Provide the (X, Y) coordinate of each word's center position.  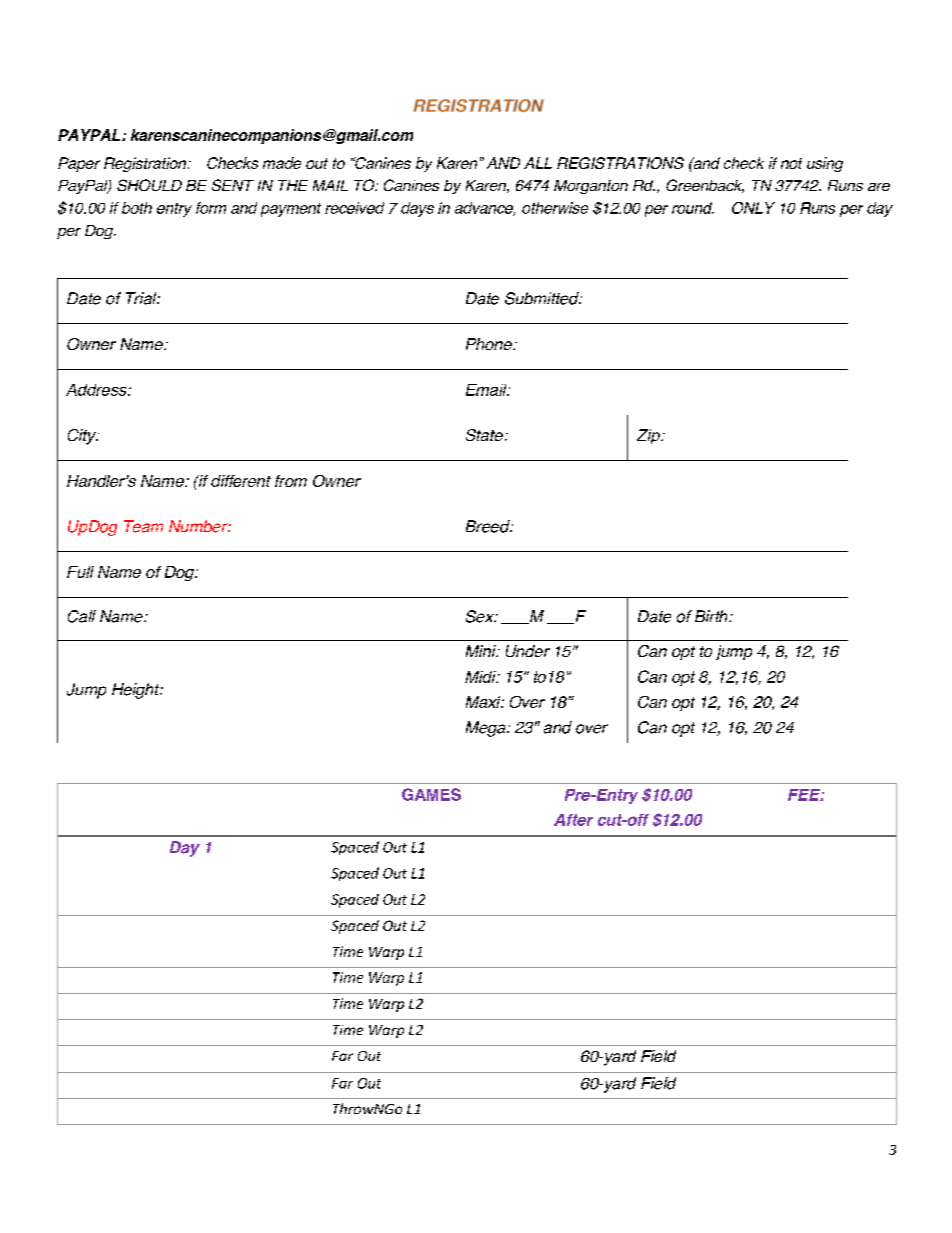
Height (137, 691)
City (83, 437)
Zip (650, 436)
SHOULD (149, 185)
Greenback (705, 186)
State (484, 435)
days (417, 209)
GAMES (431, 794)
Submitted (543, 298)
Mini (482, 651)
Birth (712, 616)
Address (97, 390)
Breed (489, 526)
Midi (481, 677)
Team (143, 526)
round (693, 208)
